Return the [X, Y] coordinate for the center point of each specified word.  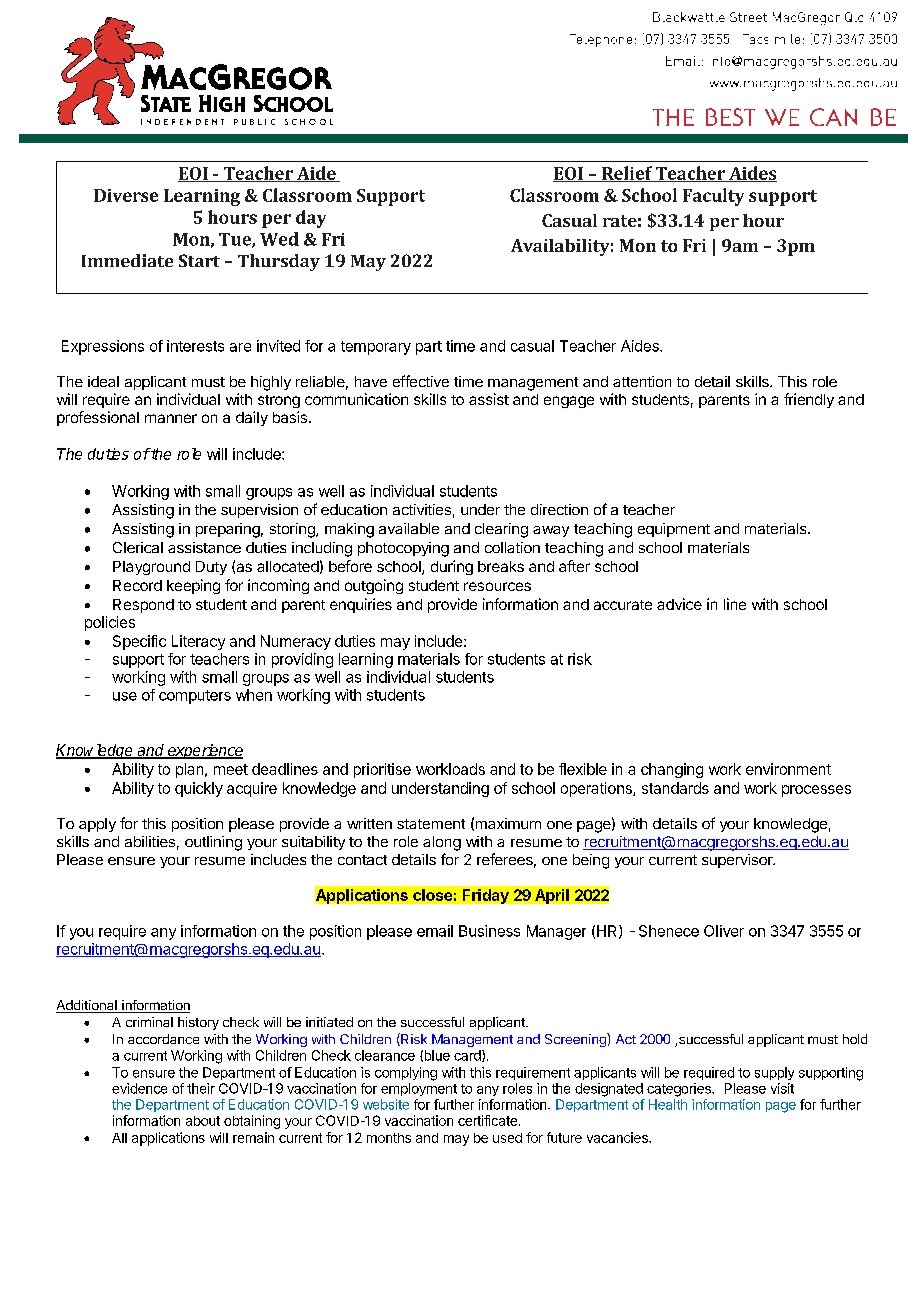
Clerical [138, 547]
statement [431, 824]
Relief [627, 174]
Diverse [126, 195]
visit [782, 1088]
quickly [199, 789]
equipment [674, 530]
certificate [487, 1120]
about [203, 1121]
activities [422, 509]
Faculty [713, 197]
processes [816, 791]
